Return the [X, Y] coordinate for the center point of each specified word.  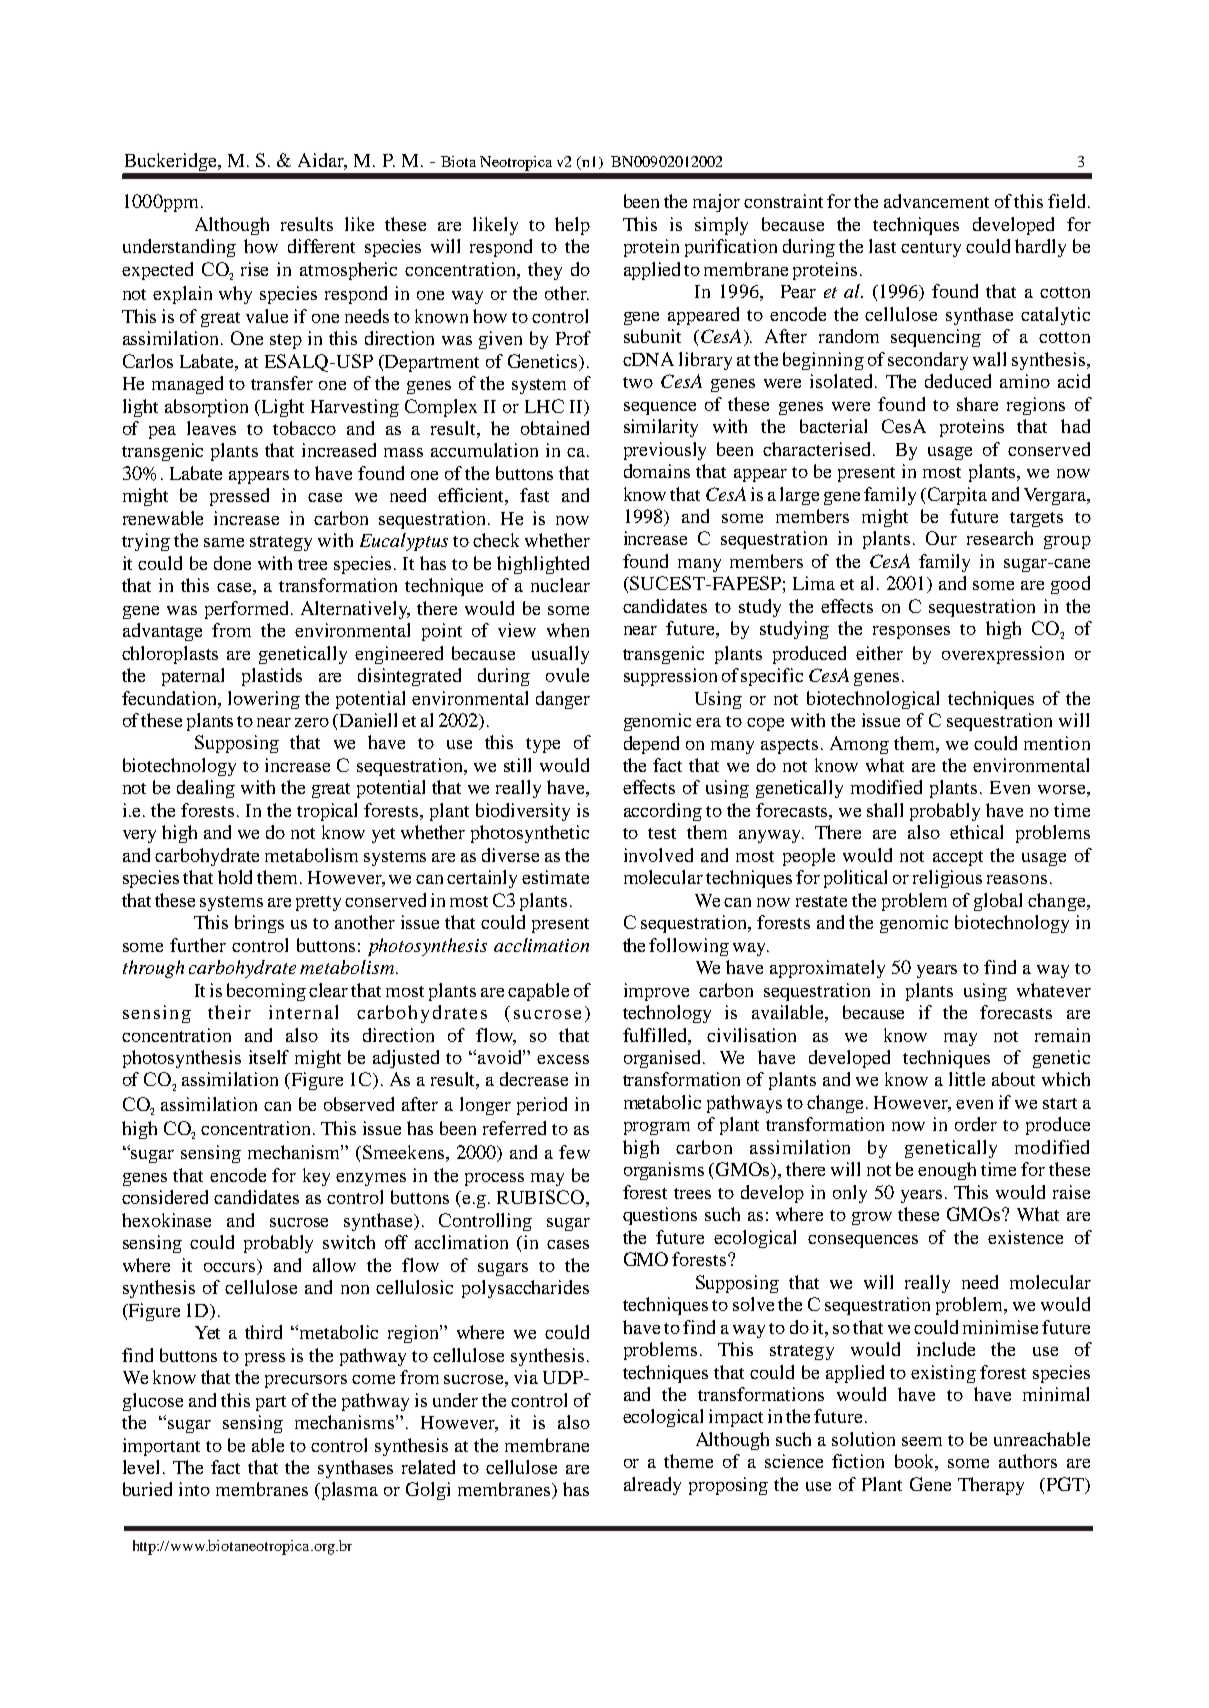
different [321, 246]
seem [922, 1441]
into [194, 1489]
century [931, 249]
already [652, 1486]
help [572, 226]
